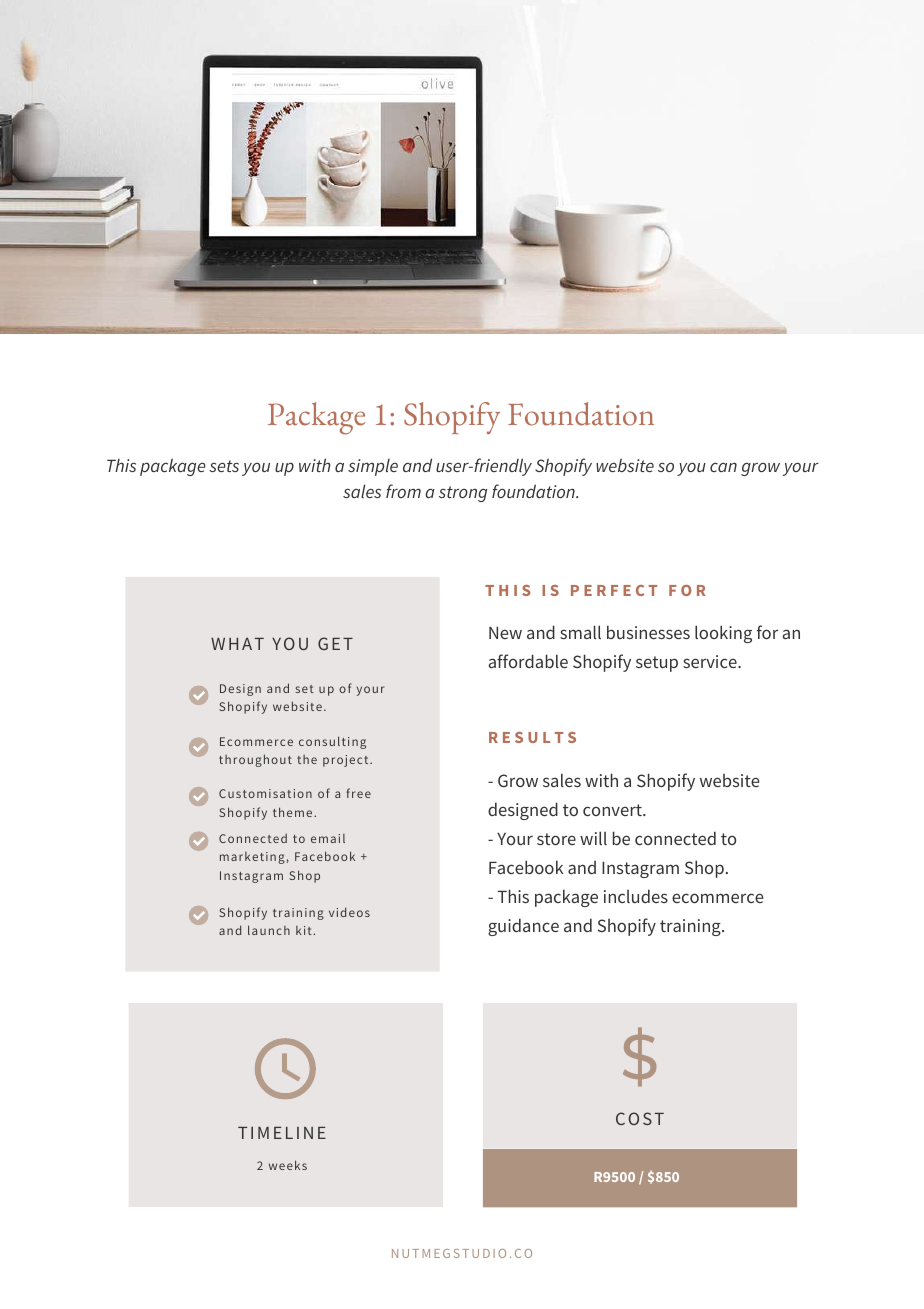 The image size is (924, 1309). What do you see at coordinates (463, 494) in the screenshot?
I see `strong` at bounding box center [463, 494].
